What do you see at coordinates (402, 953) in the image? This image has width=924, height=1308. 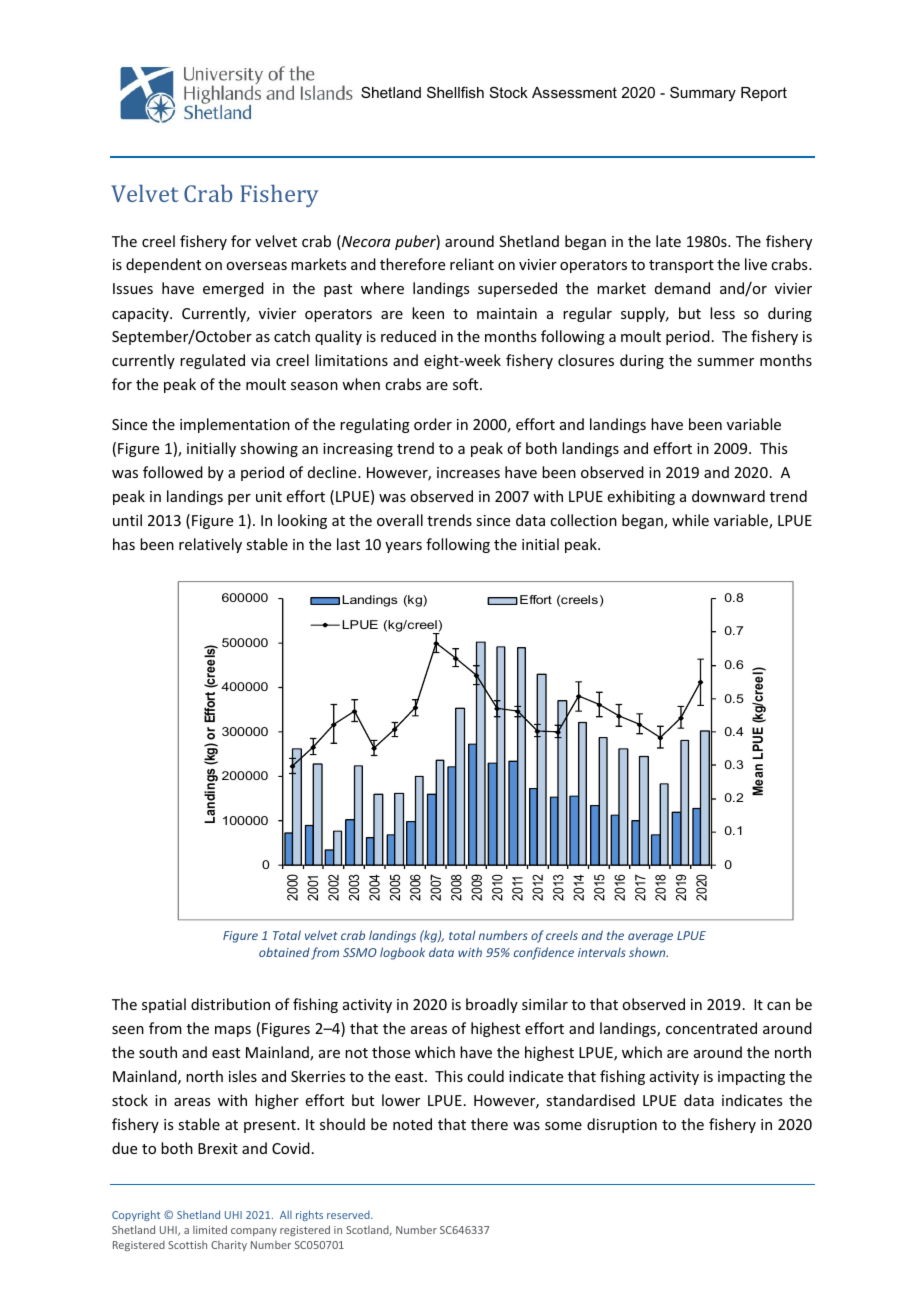 I see `logbook` at bounding box center [402, 953].
